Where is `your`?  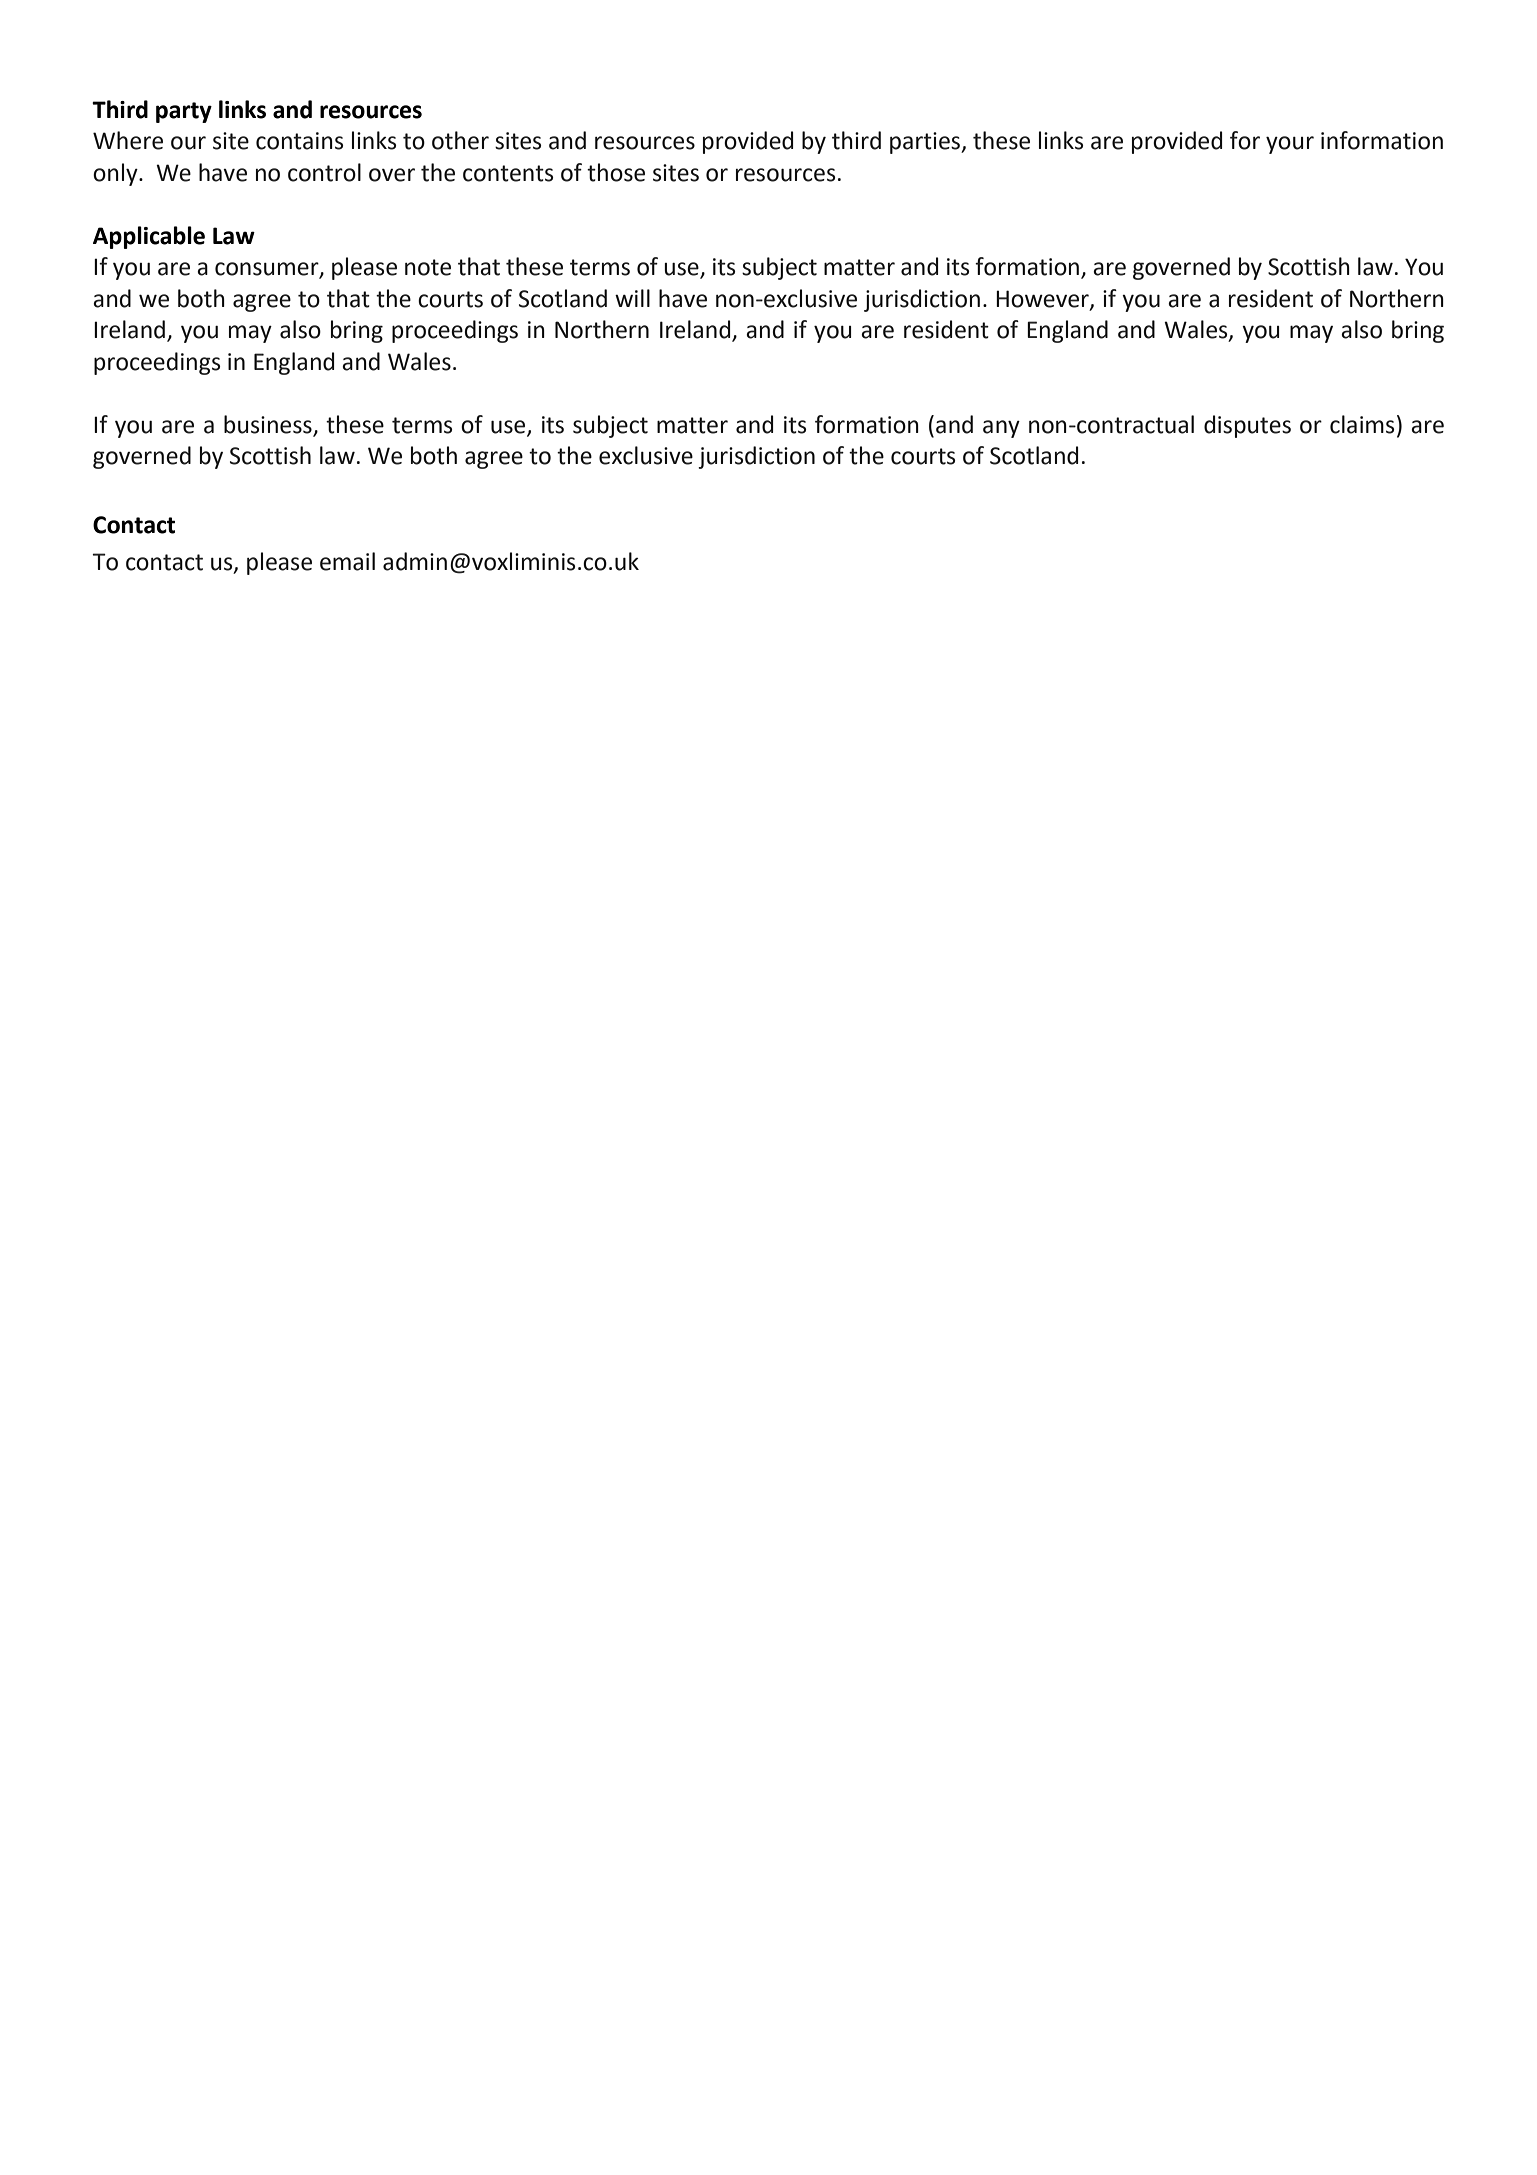
your is located at coordinates (1290, 145).
